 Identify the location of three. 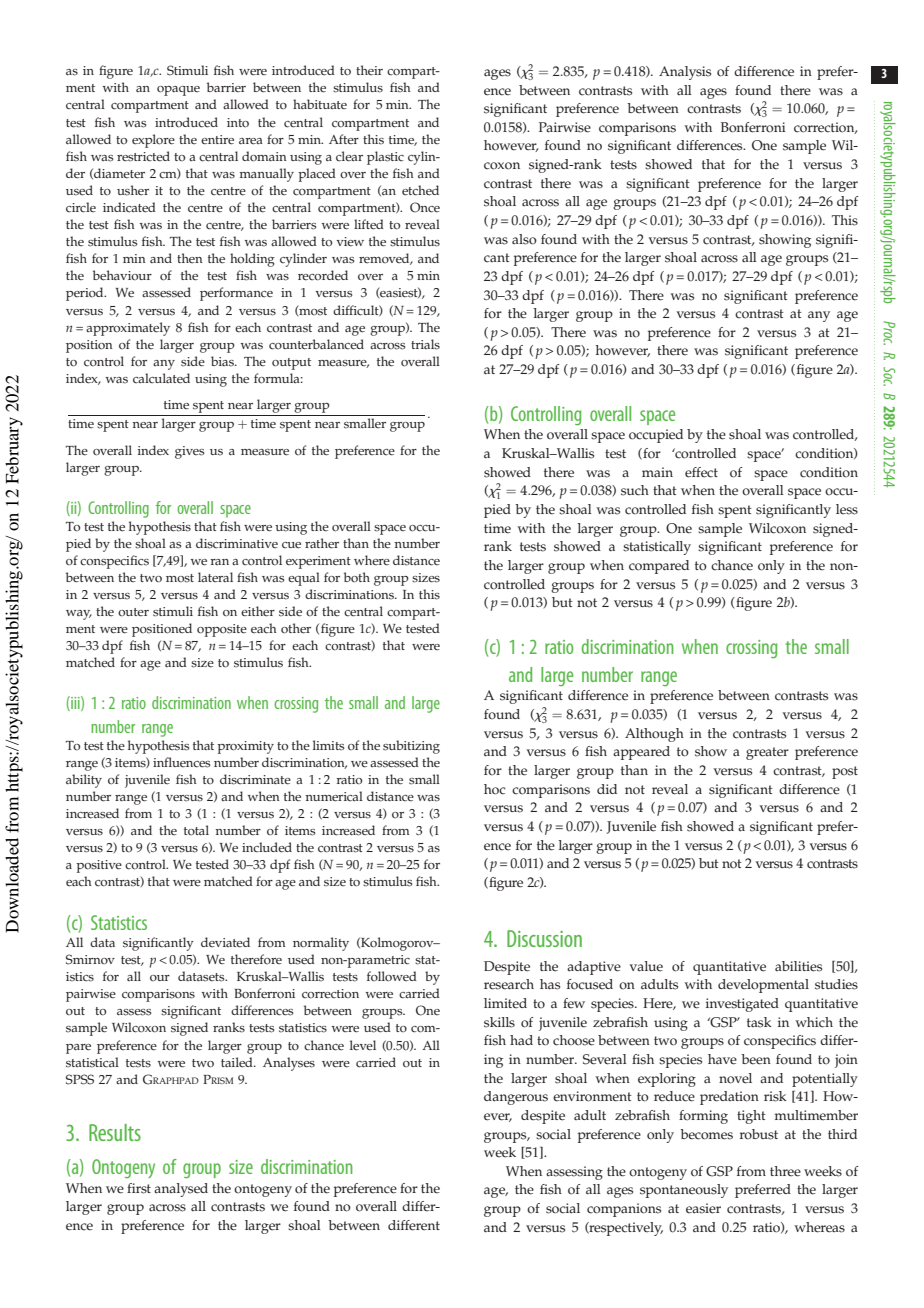
(785, 1171).
